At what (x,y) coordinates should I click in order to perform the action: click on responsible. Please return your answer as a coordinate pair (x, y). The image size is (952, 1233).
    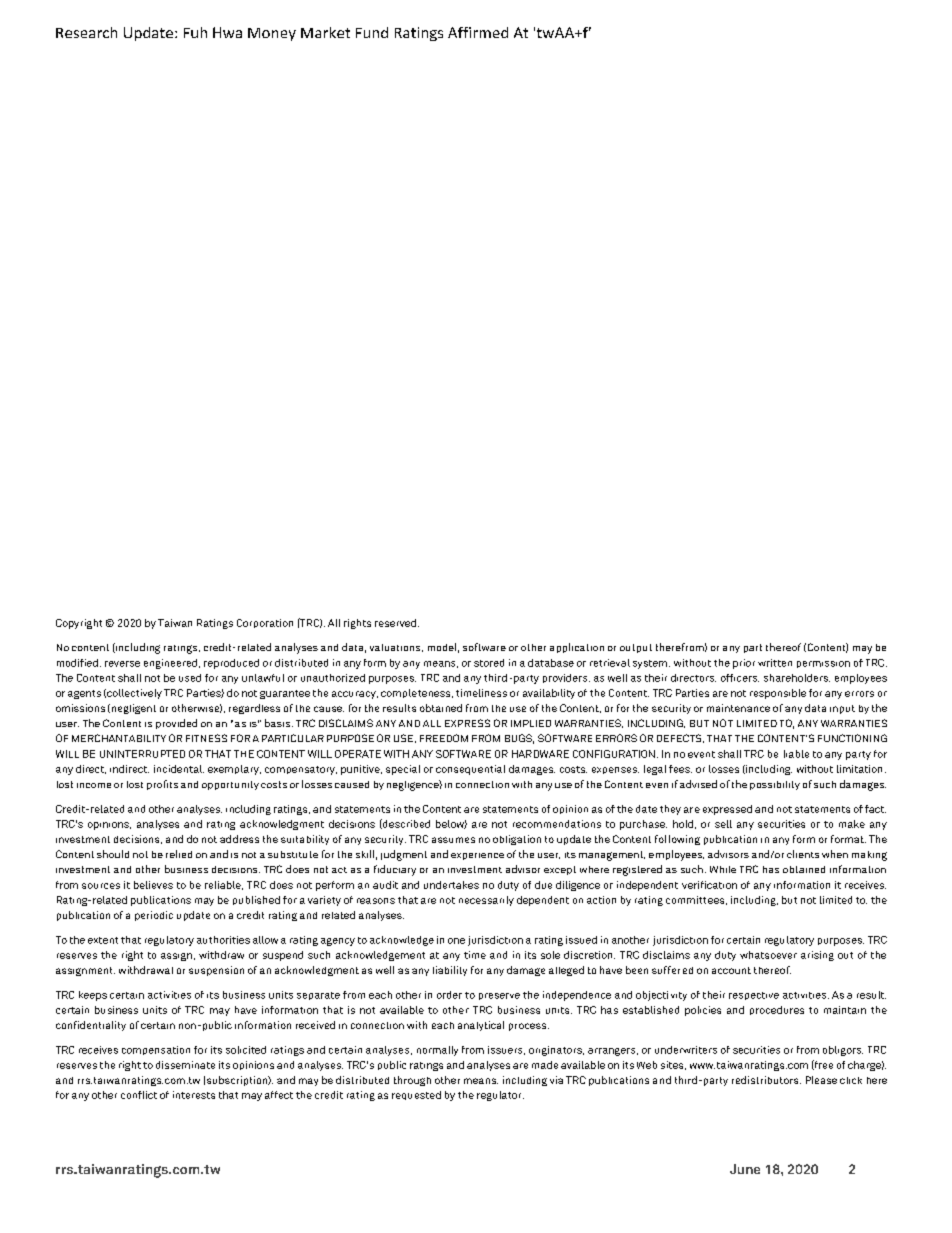
    Looking at the image, I should click on (778, 694).
